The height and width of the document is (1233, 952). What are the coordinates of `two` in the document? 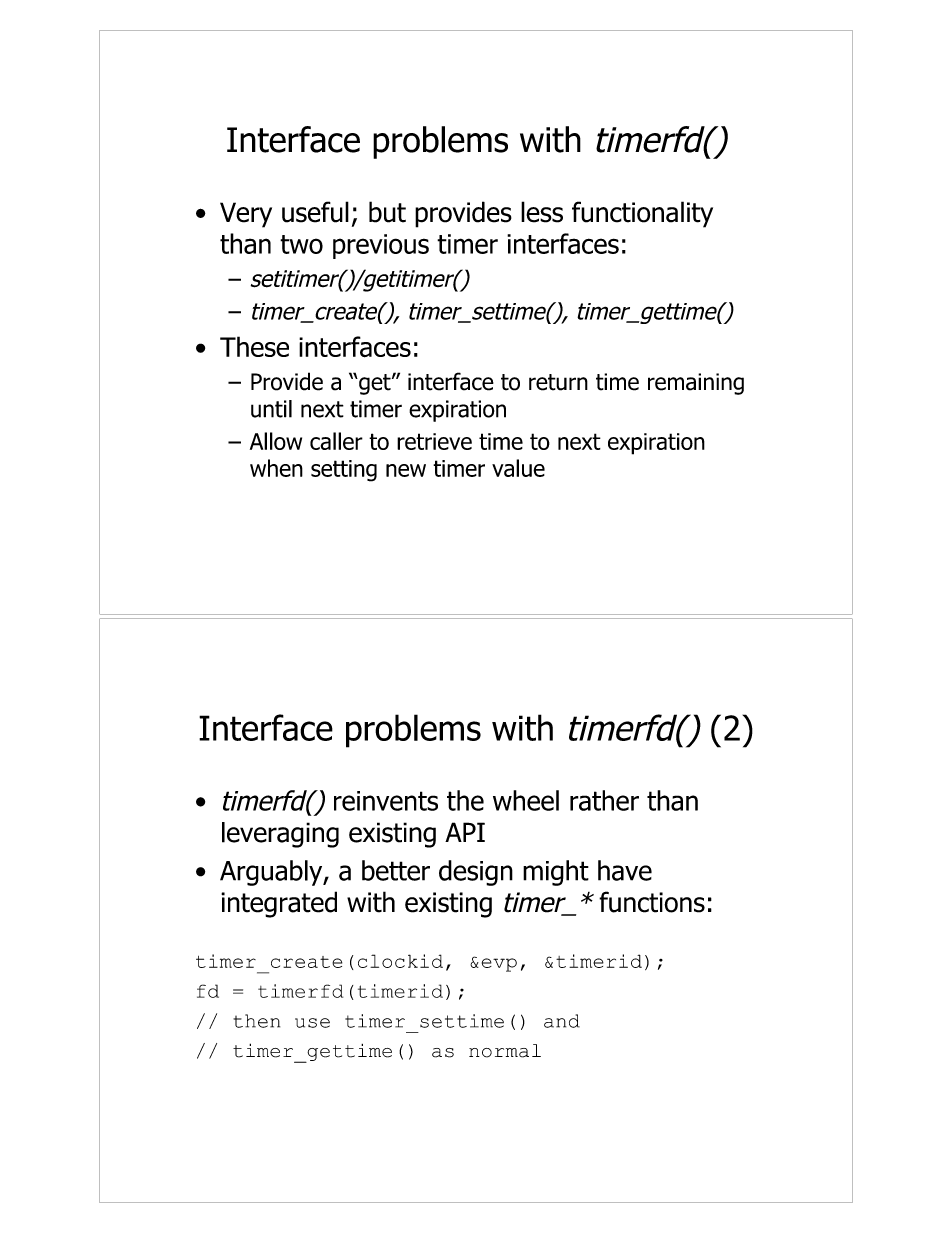 It's located at (301, 244).
